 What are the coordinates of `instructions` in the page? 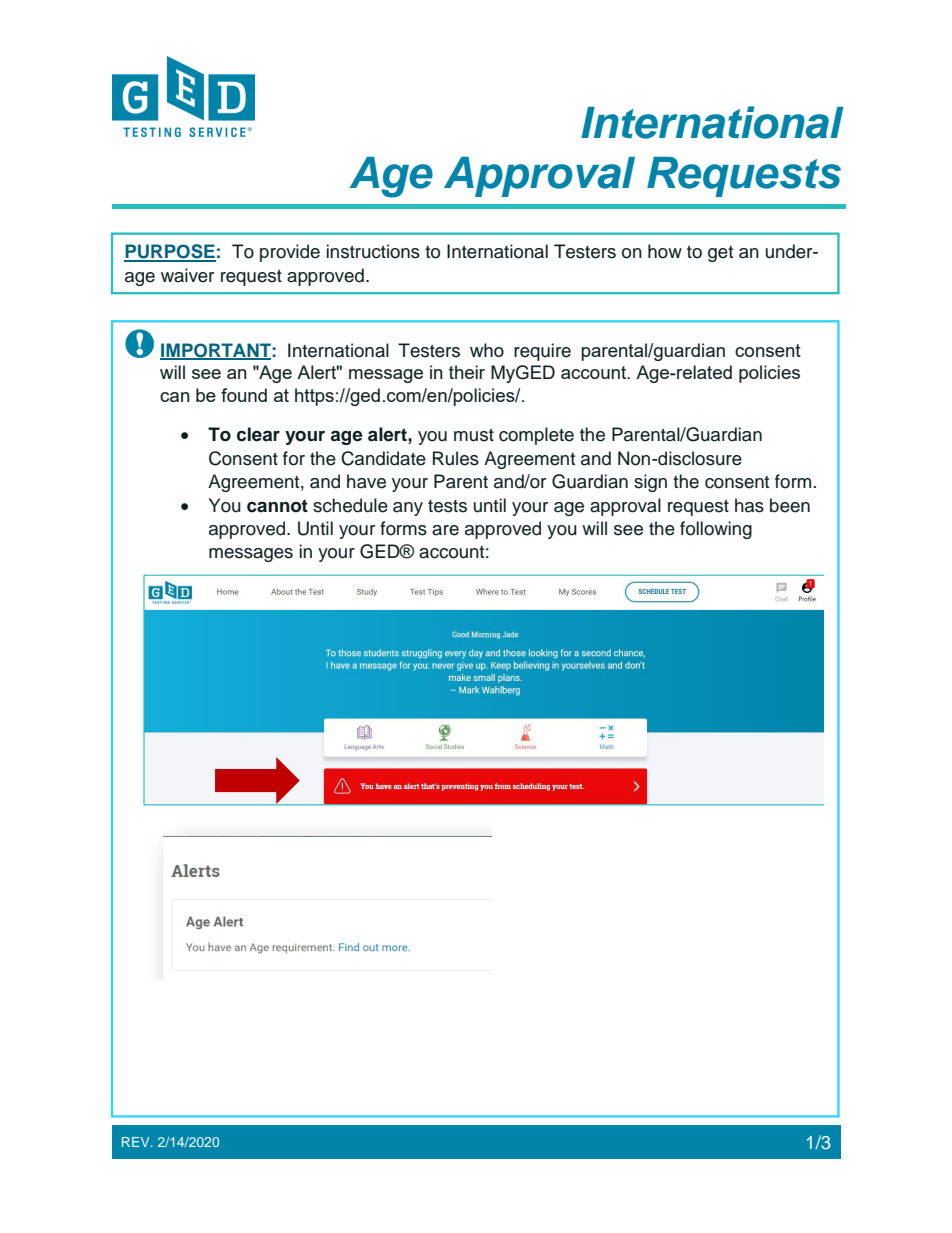 It's located at (373, 251).
